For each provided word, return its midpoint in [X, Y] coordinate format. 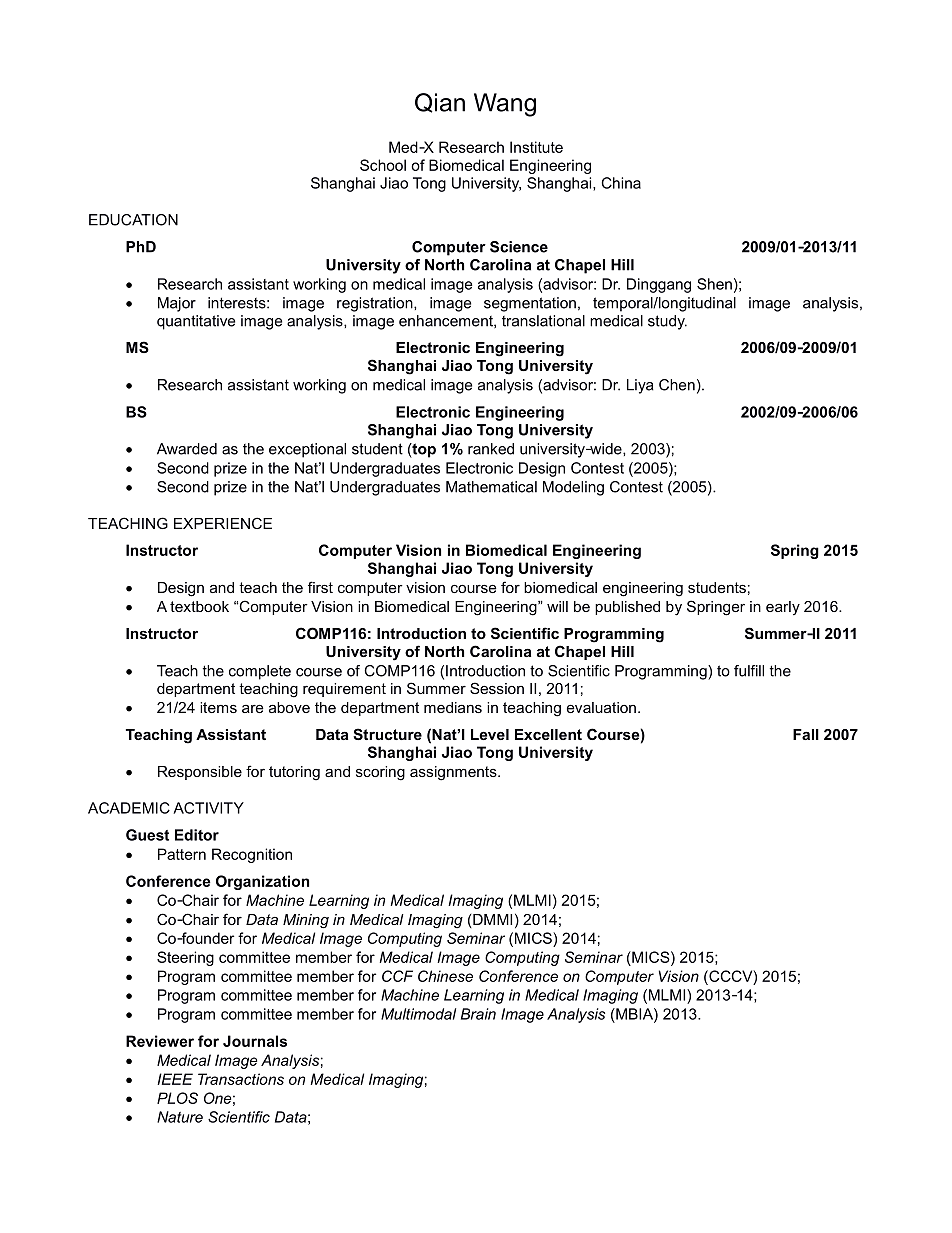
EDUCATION [133, 220]
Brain [478, 1014]
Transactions [241, 1079]
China [621, 183]
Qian [440, 103]
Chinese [445, 976]
